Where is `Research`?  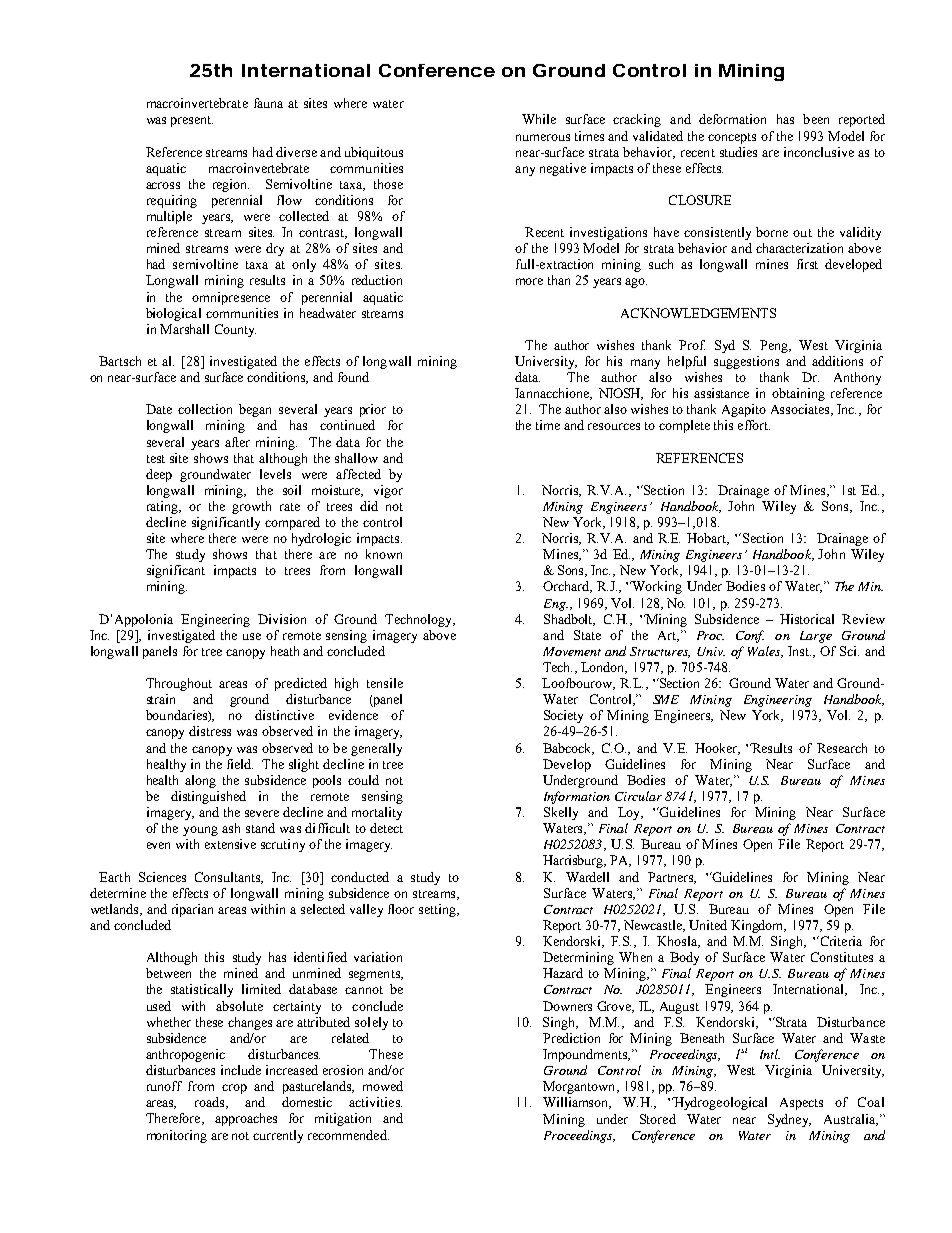 Research is located at coordinates (842, 748).
